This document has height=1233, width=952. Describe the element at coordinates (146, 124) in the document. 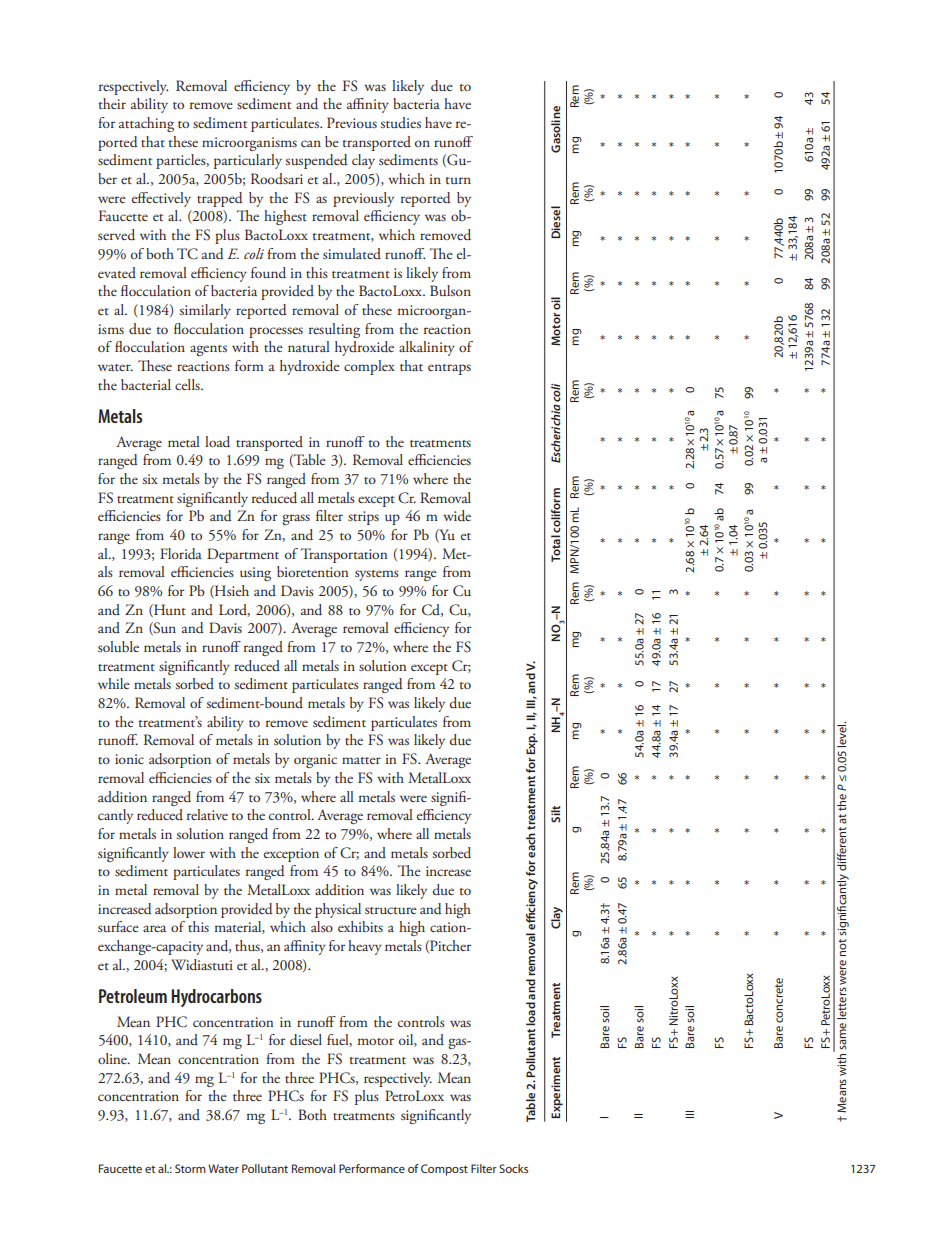

I see `attaching` at that location.
